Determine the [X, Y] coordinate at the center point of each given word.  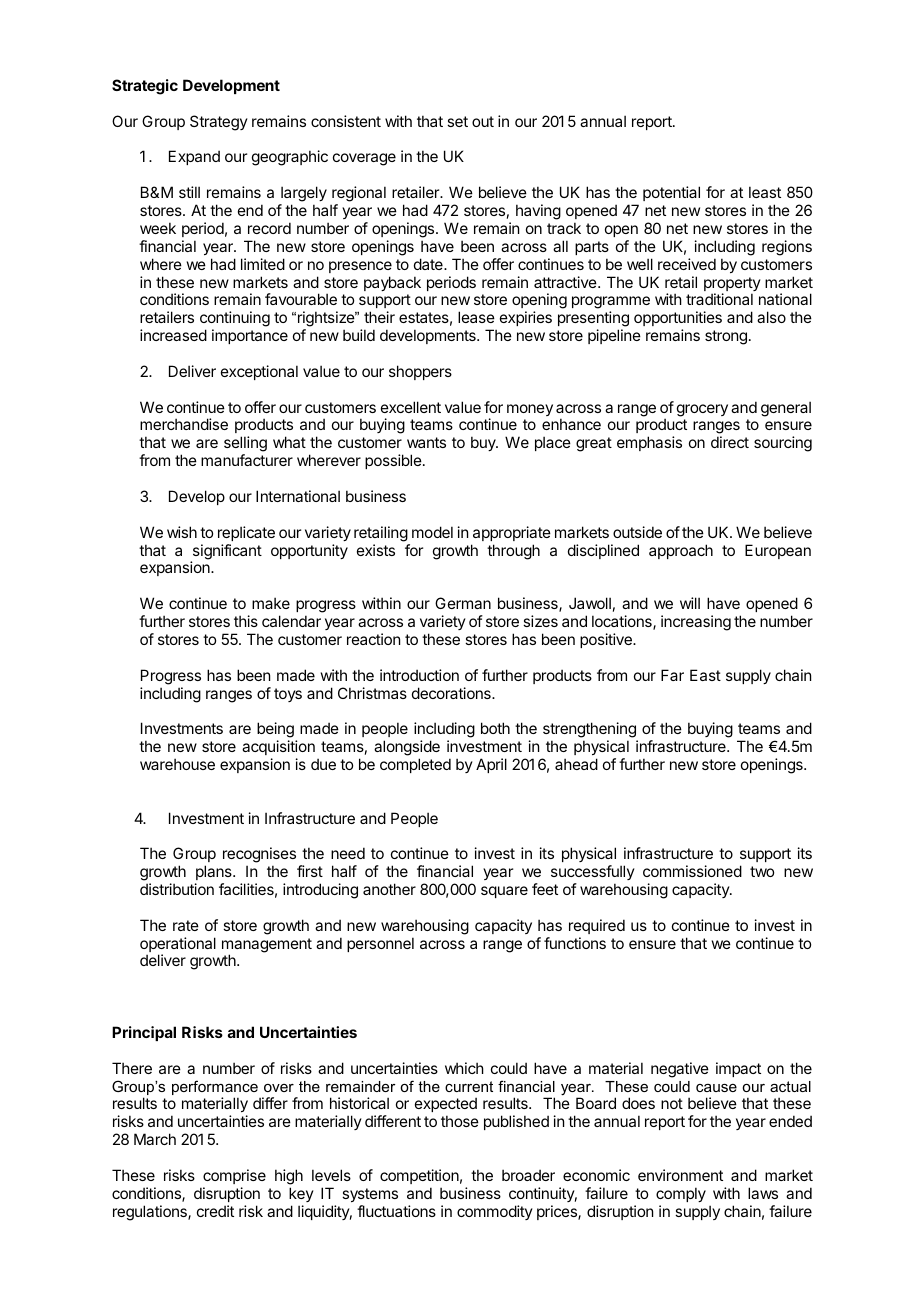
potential [671, 193]
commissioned [692, 871]
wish [182, 532]
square [504, 892]
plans [215, 872]
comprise [234, 1176]
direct [730, 442]
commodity [495, 1212]
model [432, 532]
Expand [194, 157]
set [457, 121]
